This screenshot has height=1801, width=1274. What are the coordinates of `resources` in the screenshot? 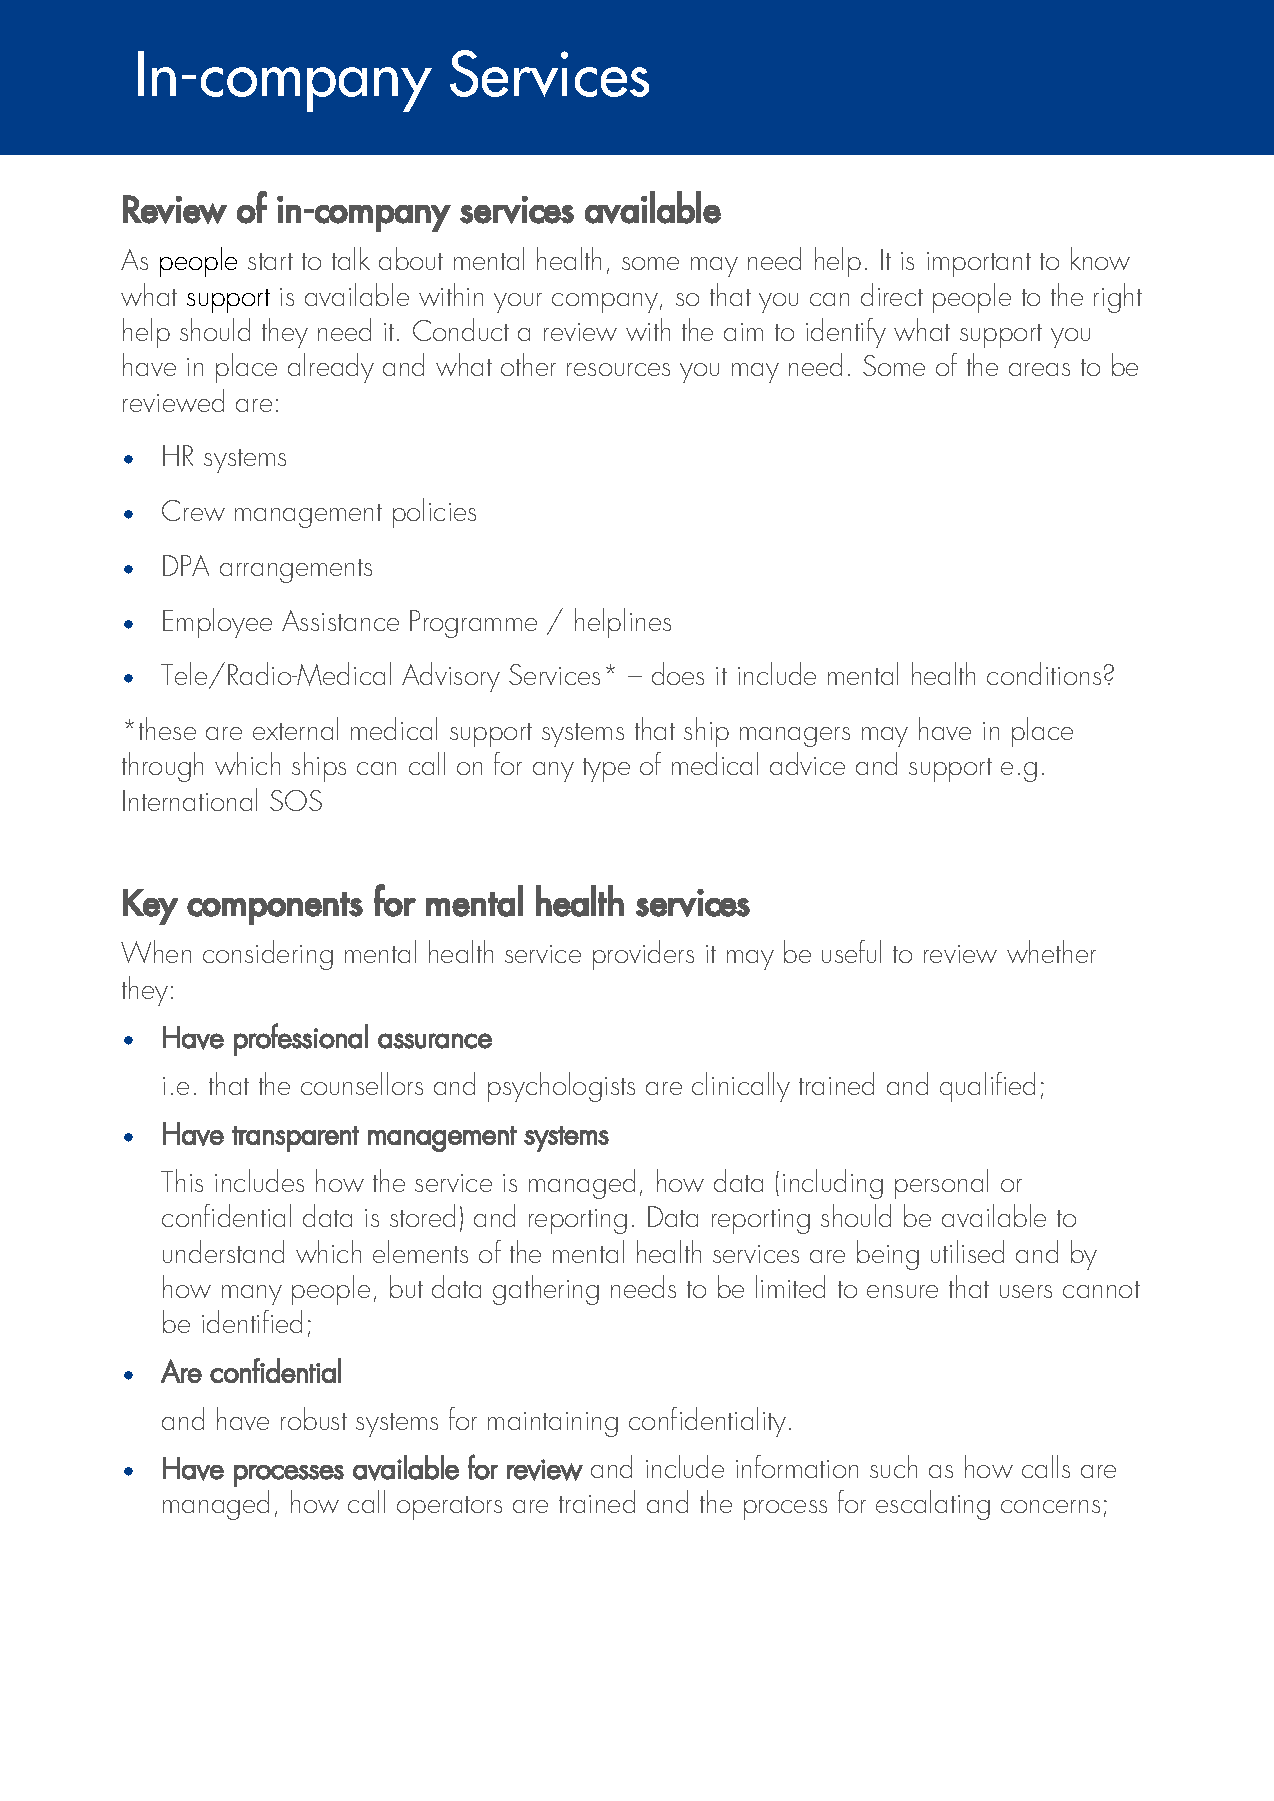 It's located at (618, 369).
